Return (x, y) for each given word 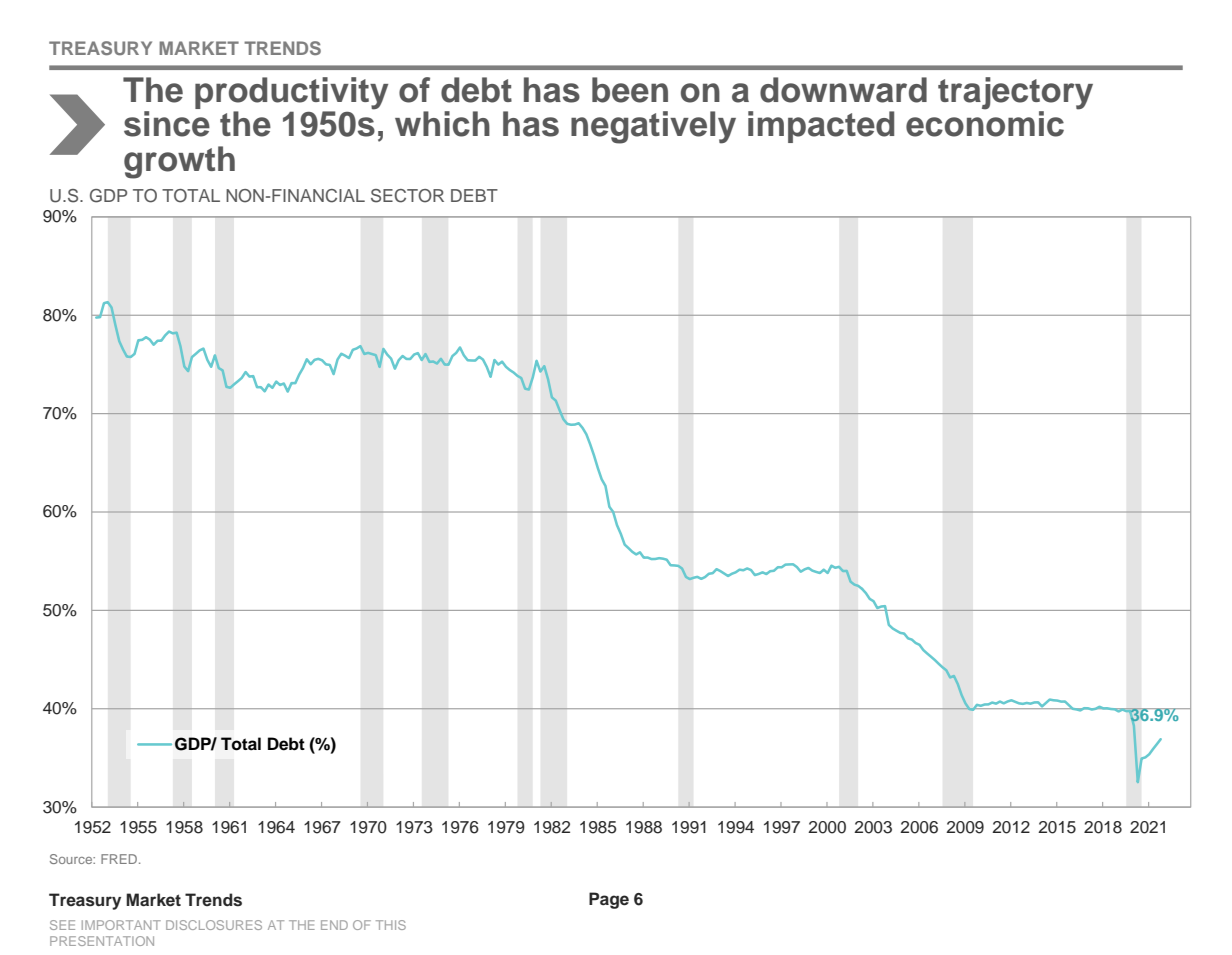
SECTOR (407, 196)
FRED (120, 859)
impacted (821, 127)
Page (609, 900)
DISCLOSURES (214, 925)
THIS (391, 925)
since (167, 124)
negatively (653, 127)
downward (843, 90)
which (442, 124)
